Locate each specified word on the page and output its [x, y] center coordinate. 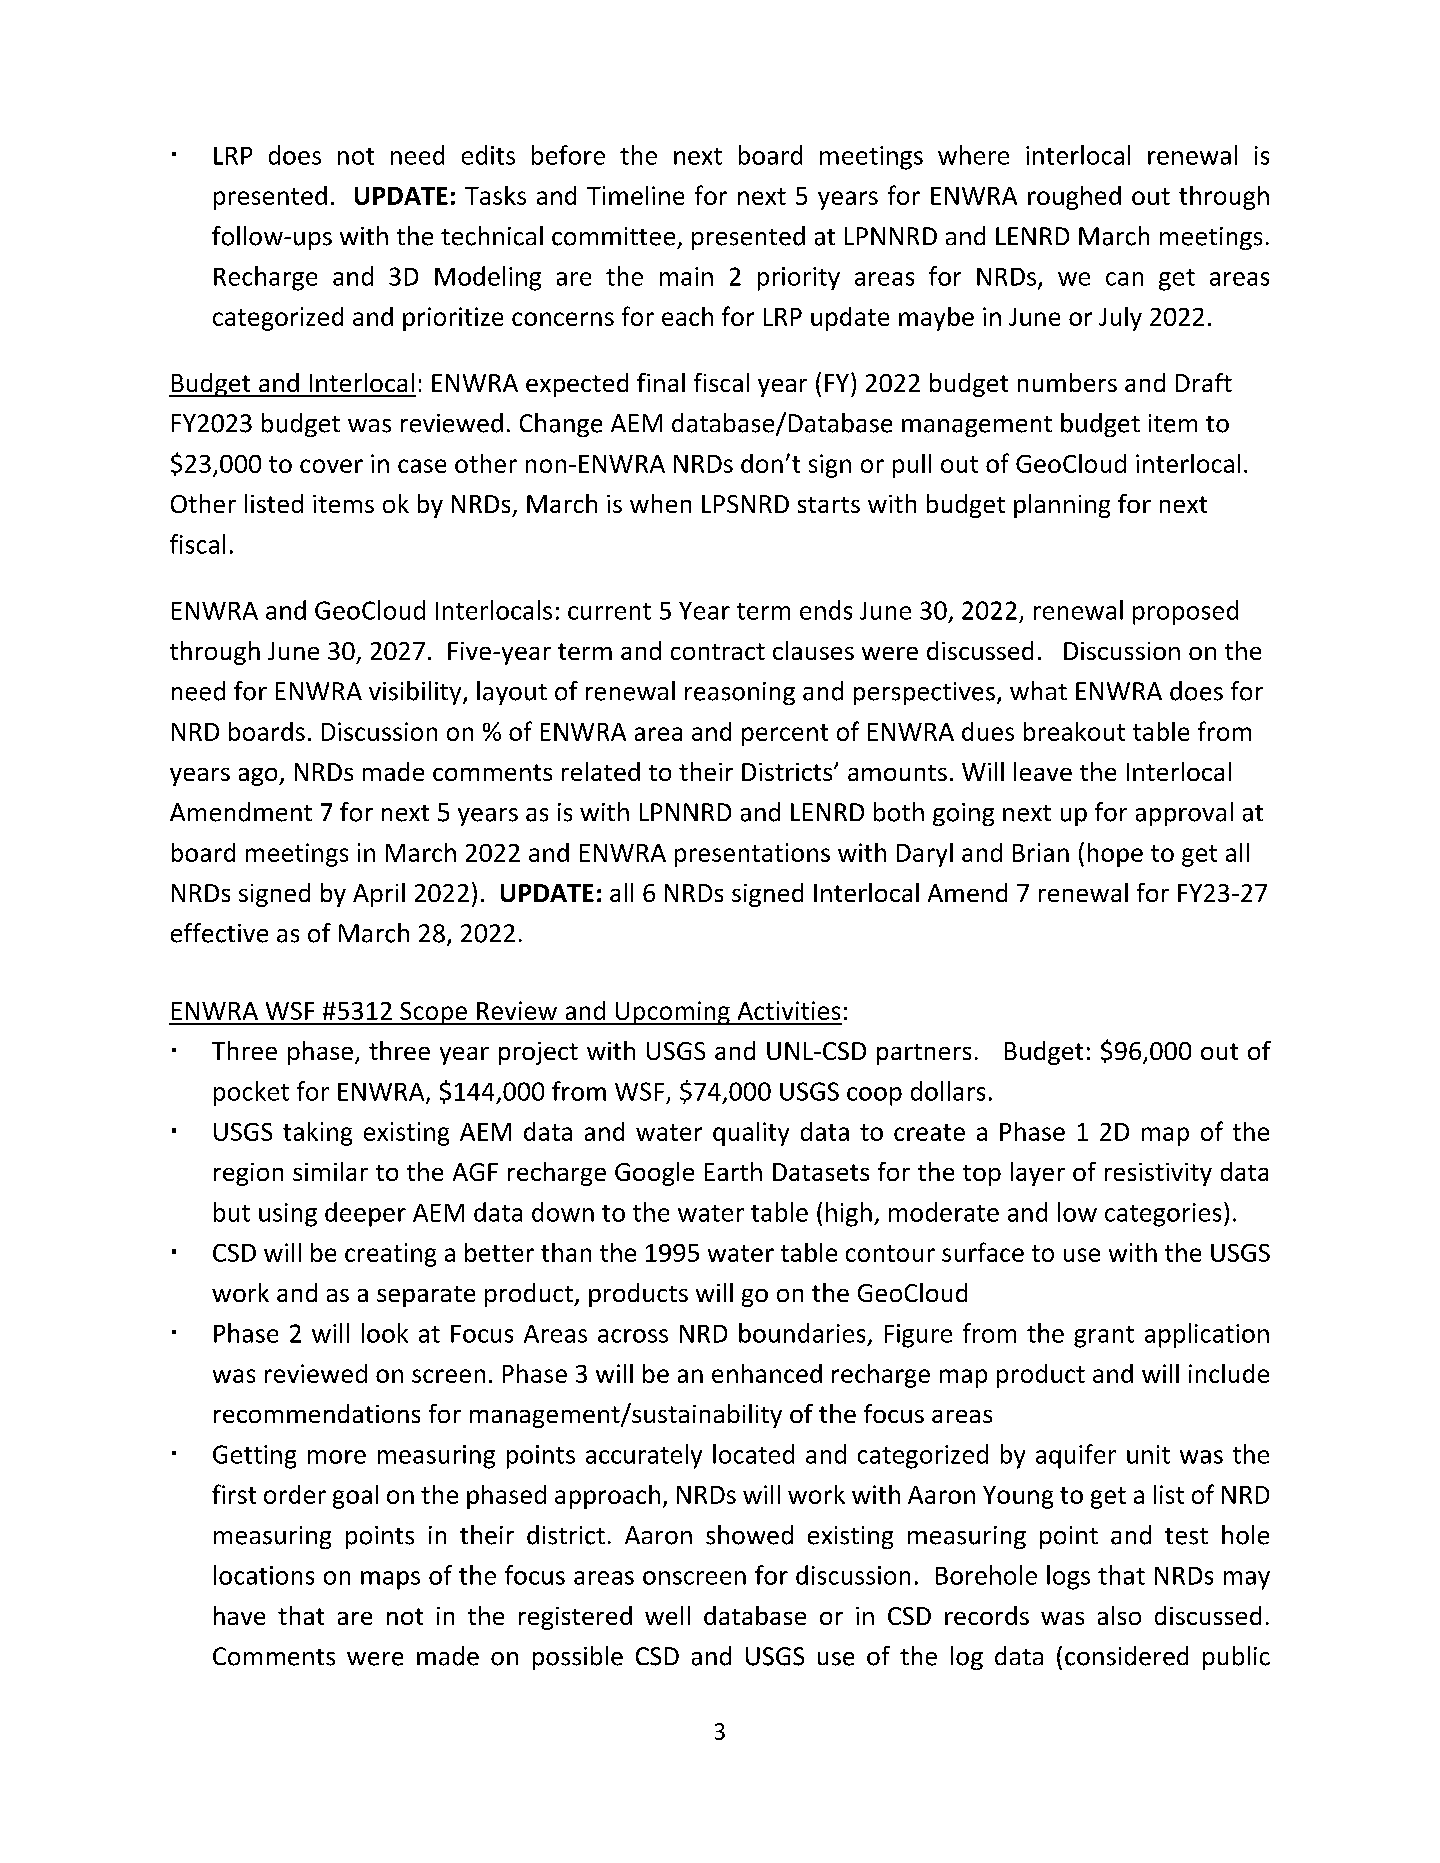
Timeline [635, 195]
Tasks [495, 195]
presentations [752, 855]
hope [1115, 855]
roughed [1074, 198]
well [667, 1615]
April [379, 895]
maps [390, 1580]
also [1119, 1615]
